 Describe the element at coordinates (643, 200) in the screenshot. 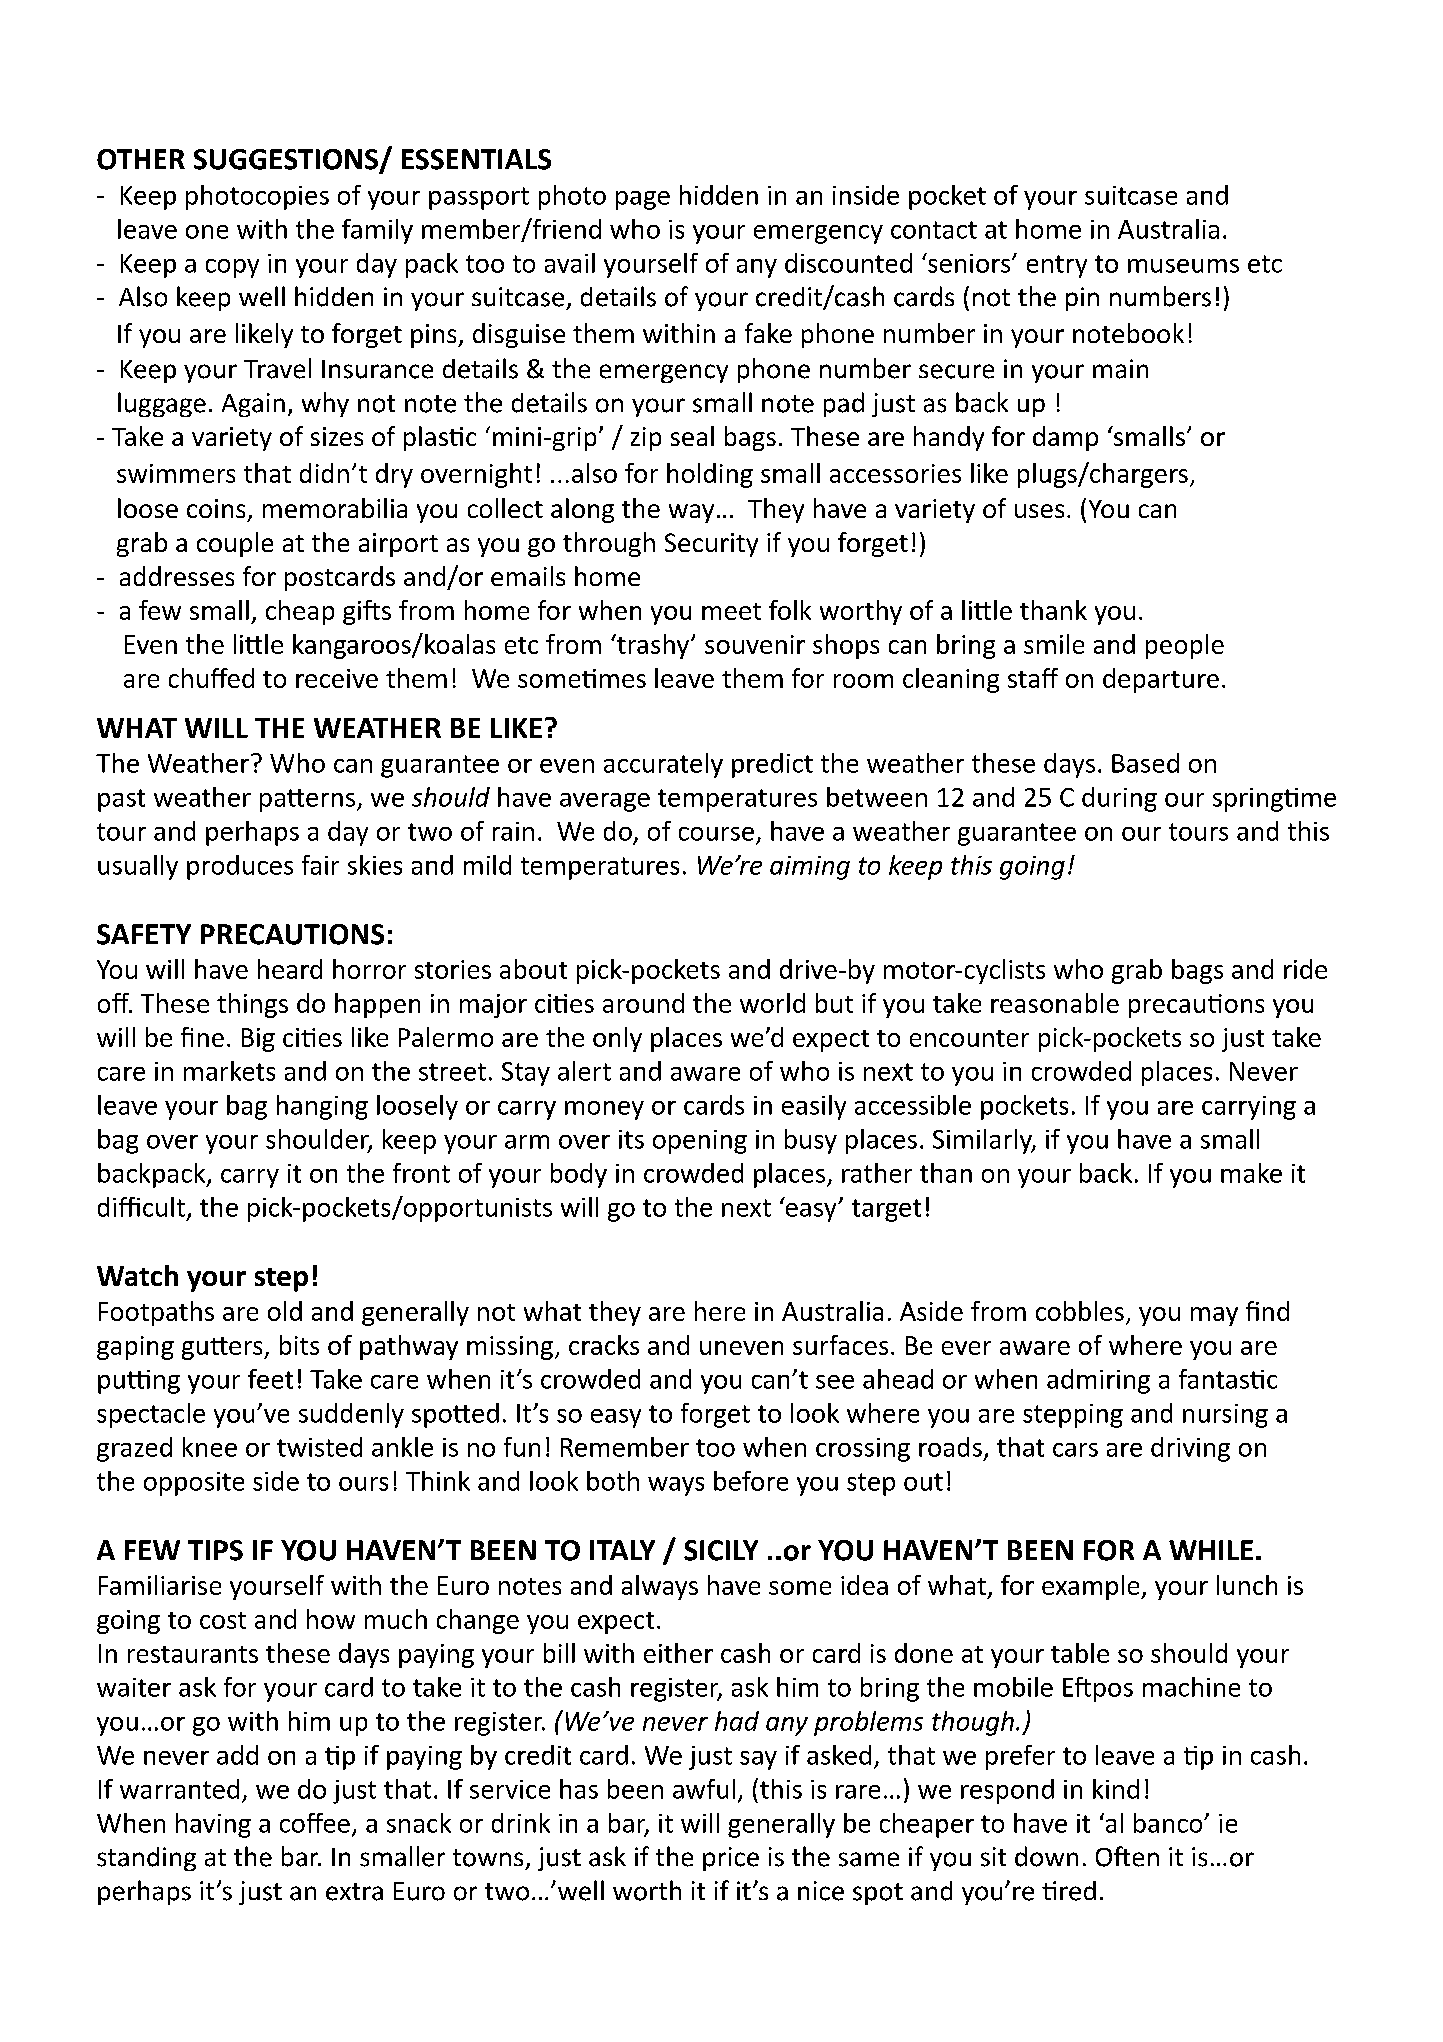

I see `page` at that location.
